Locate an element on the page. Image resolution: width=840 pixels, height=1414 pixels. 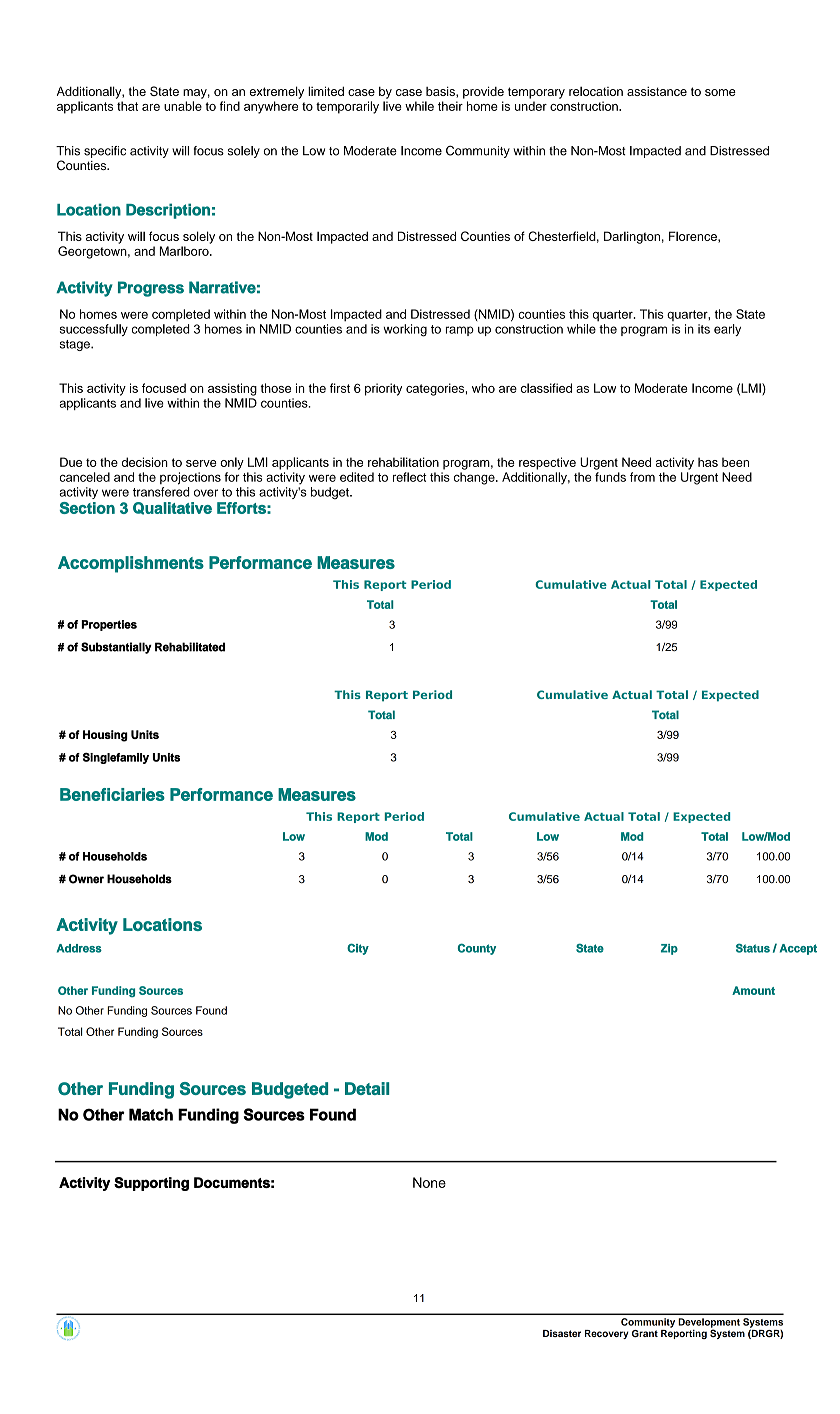
Rehabilitated is located at coordinates (190, 647).
